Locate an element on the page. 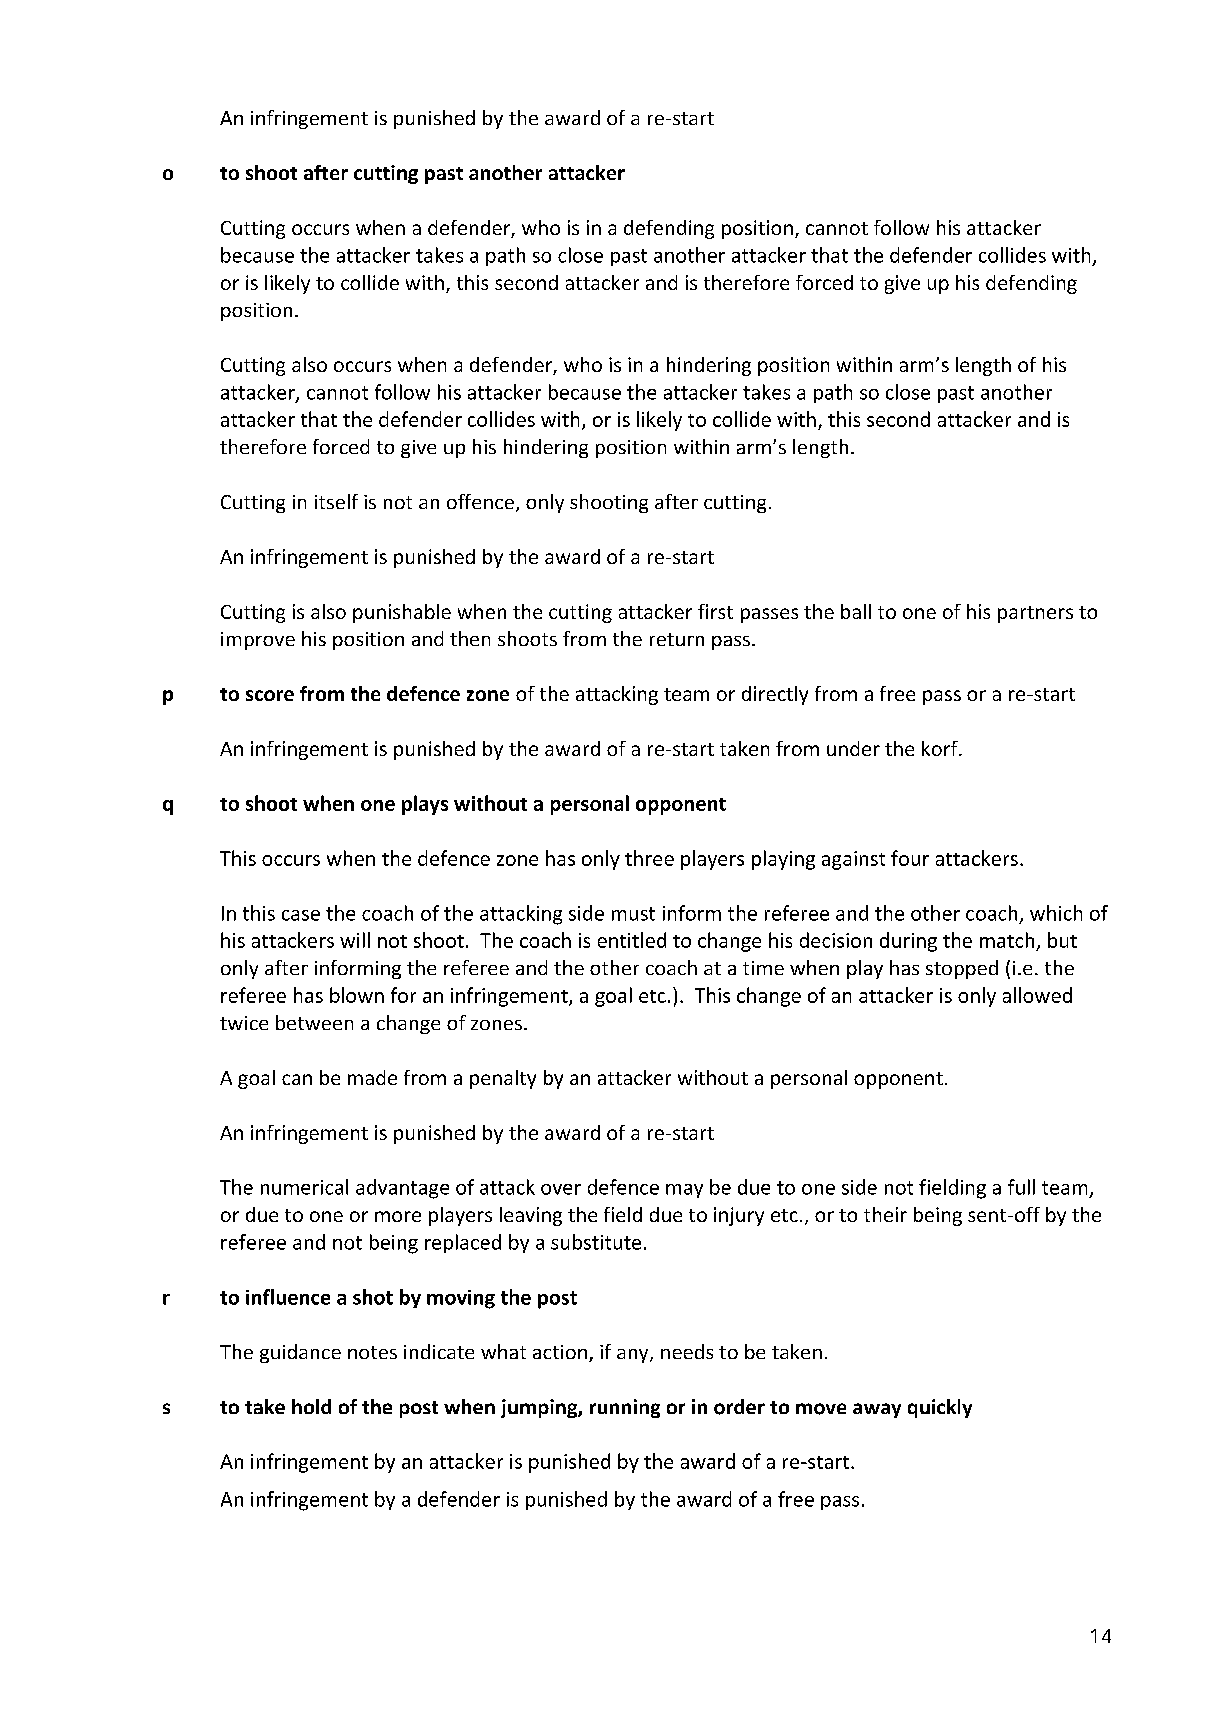 This page has height=1719, width=1215. penalty is located at coordinates (503, 1079).
